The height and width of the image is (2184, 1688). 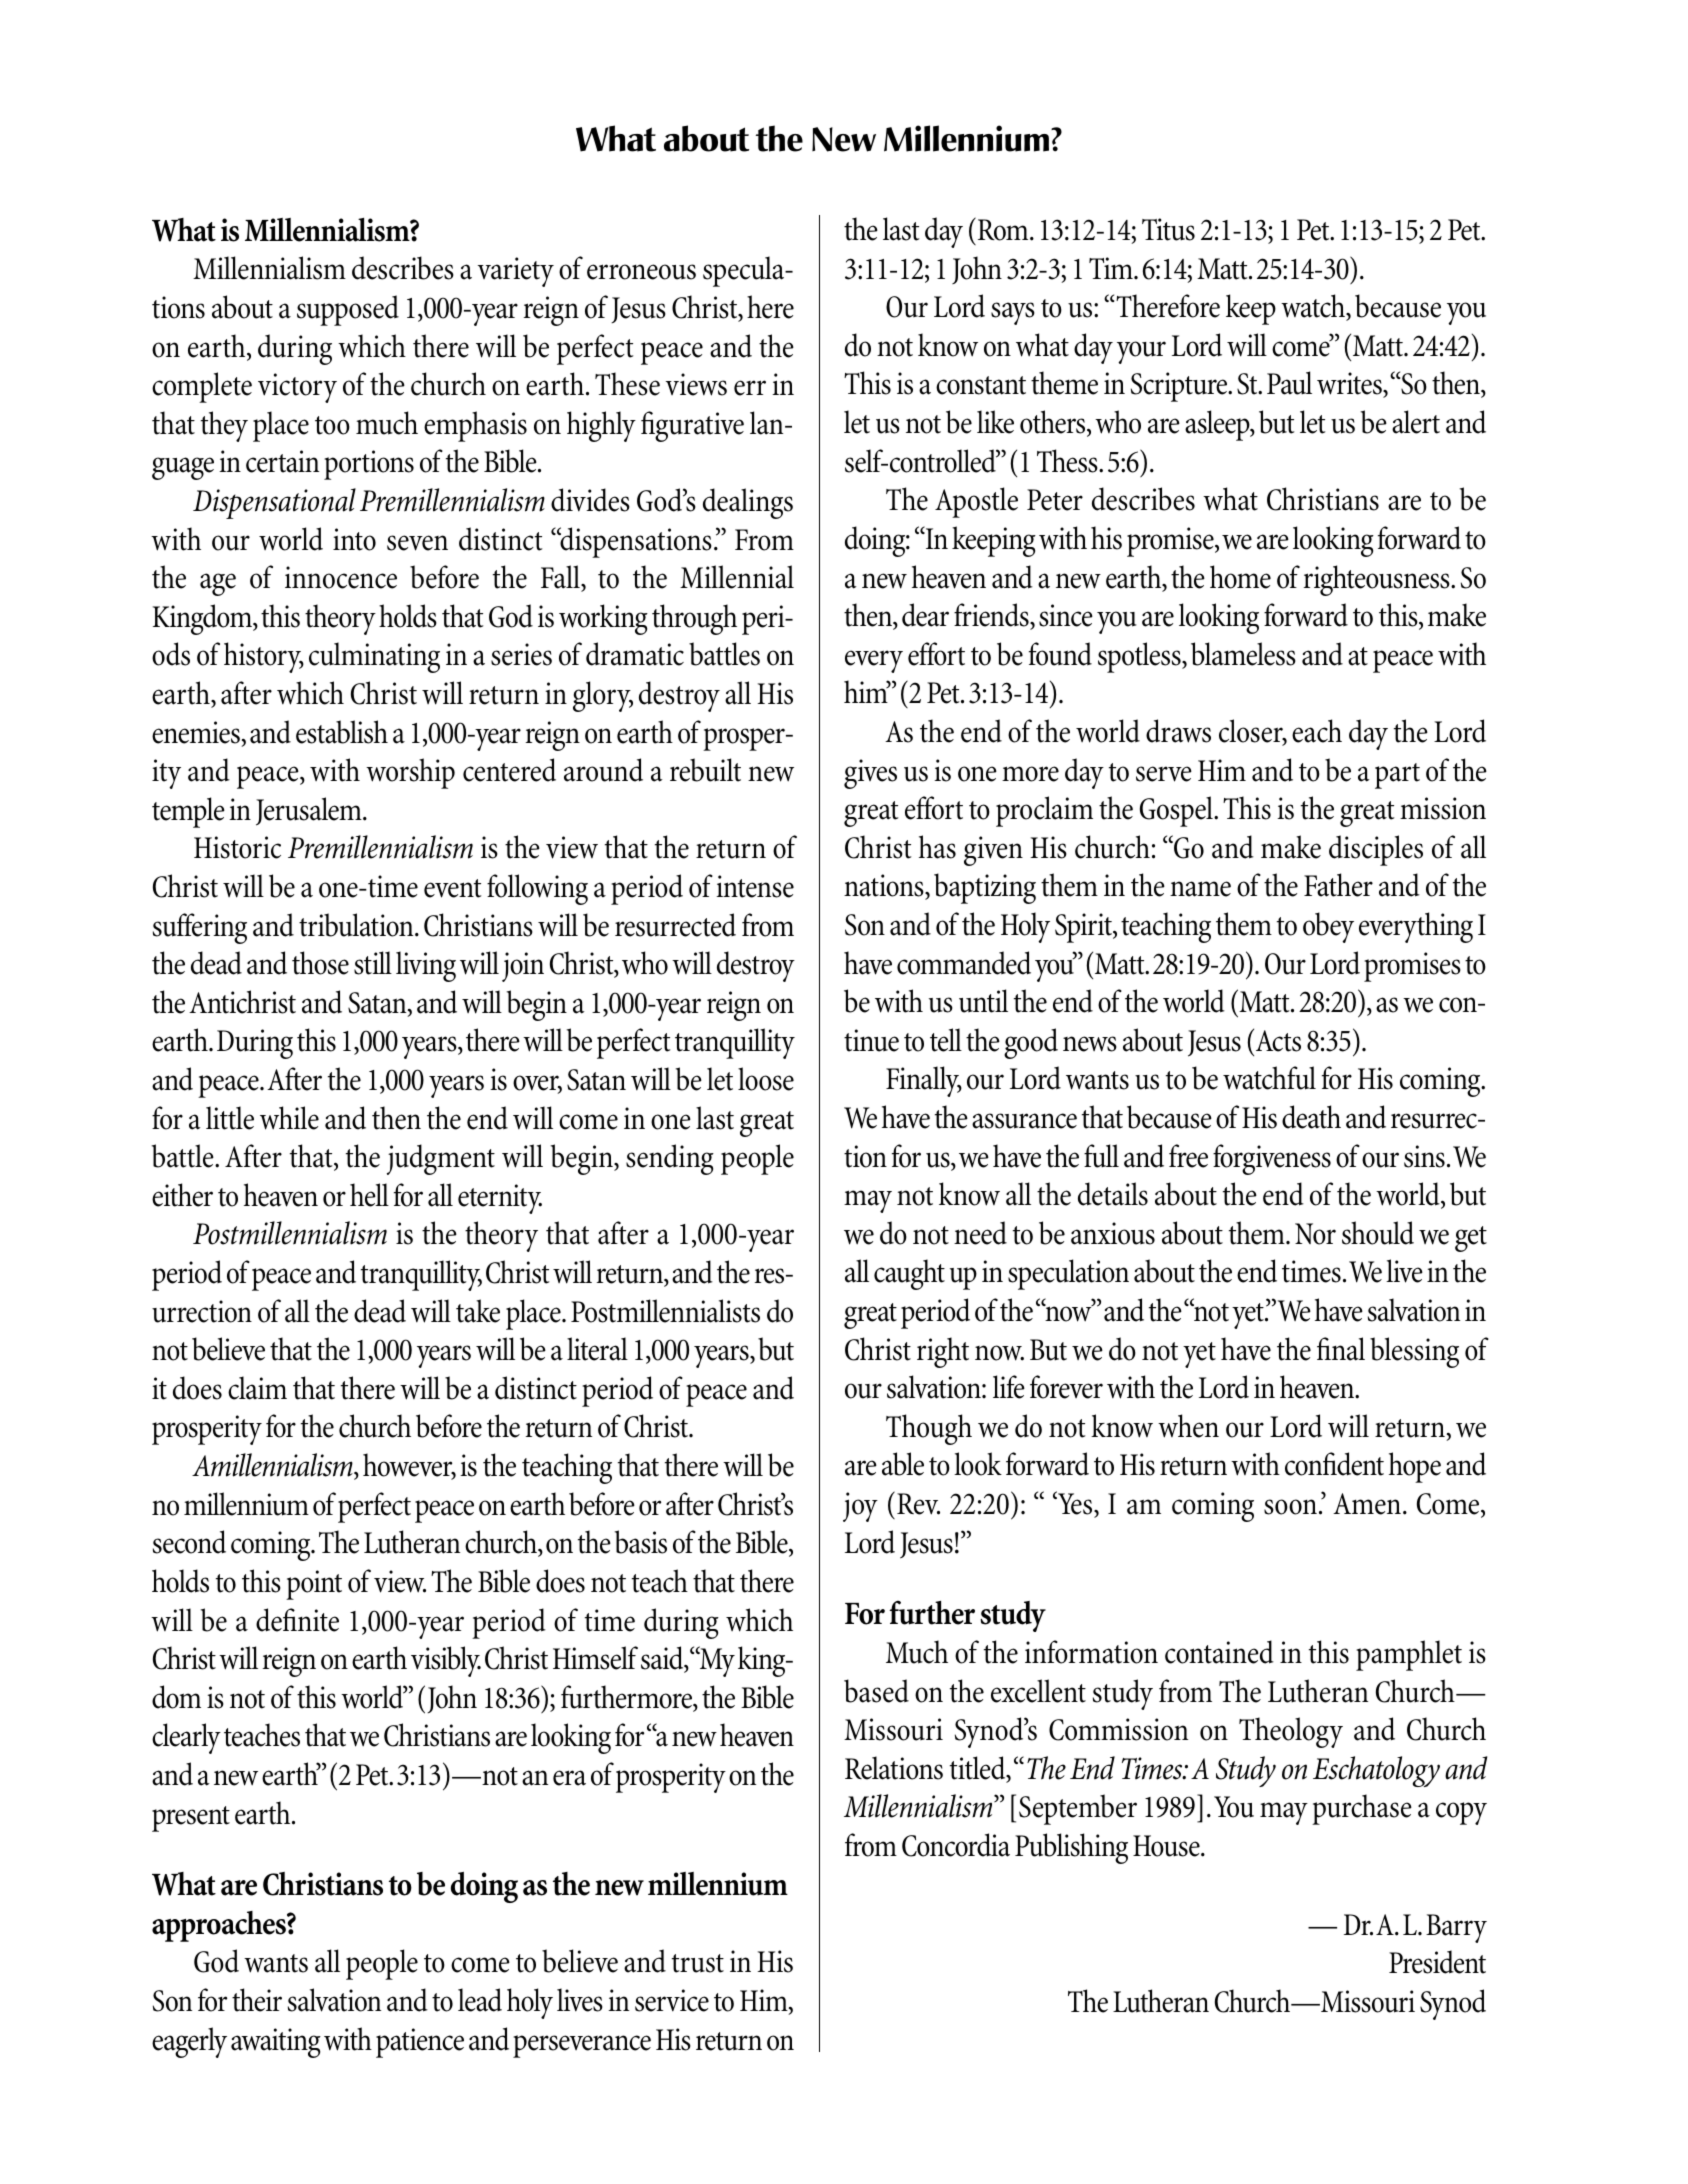 What do you see at coordinates (257, 2000) in the image?
I see `their` at bounding box center [257, 2000].
